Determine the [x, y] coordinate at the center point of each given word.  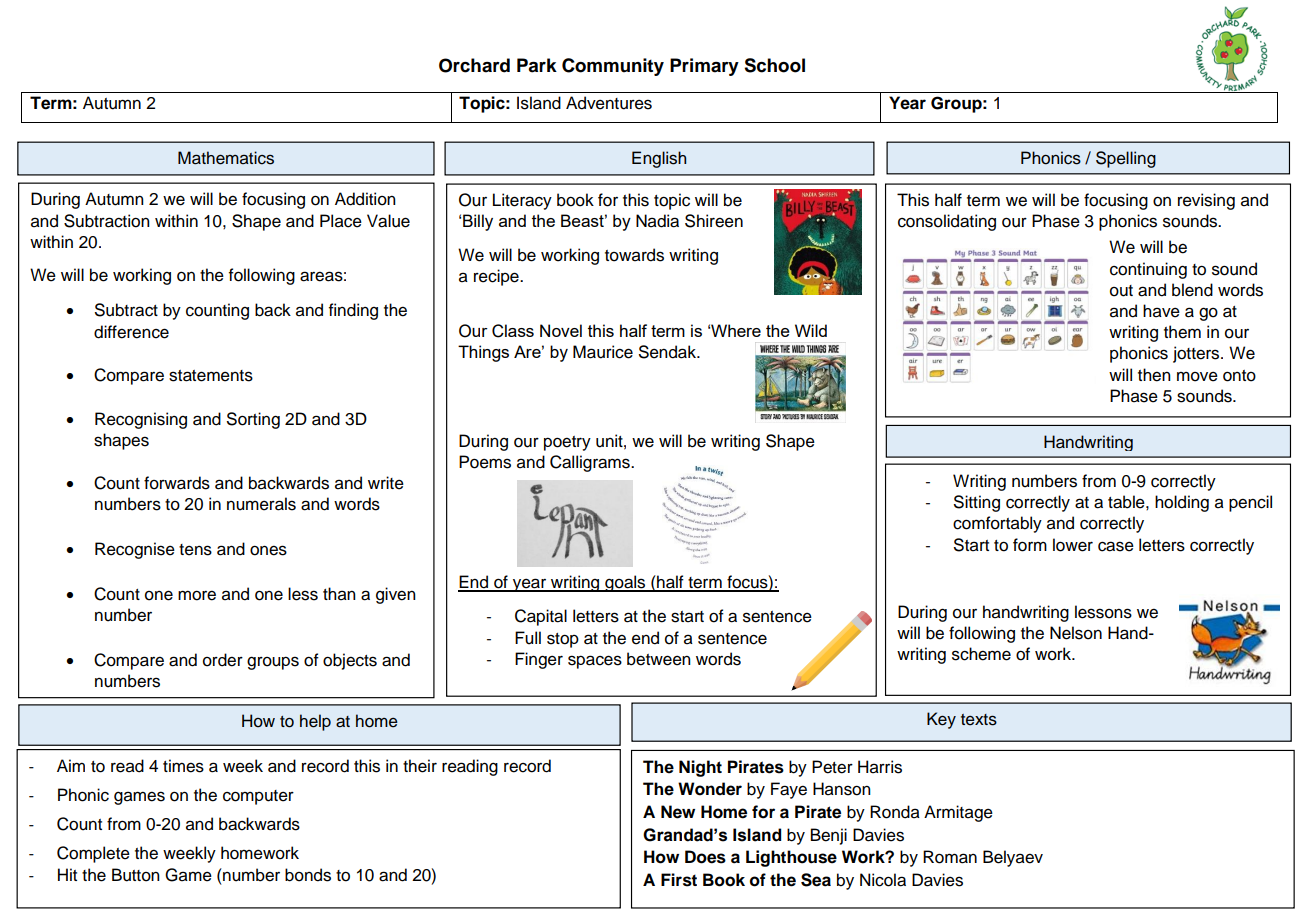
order [223, 660]
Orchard [474, 65]
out [1121, 291]
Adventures [609, 103]
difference [131, 332]
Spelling [1126, 159]
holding [1182, 503]
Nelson [1076, 633]
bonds [308, 875]
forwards [177, 483]
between [659, 659]
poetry [567, 443]
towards [634, 255]
